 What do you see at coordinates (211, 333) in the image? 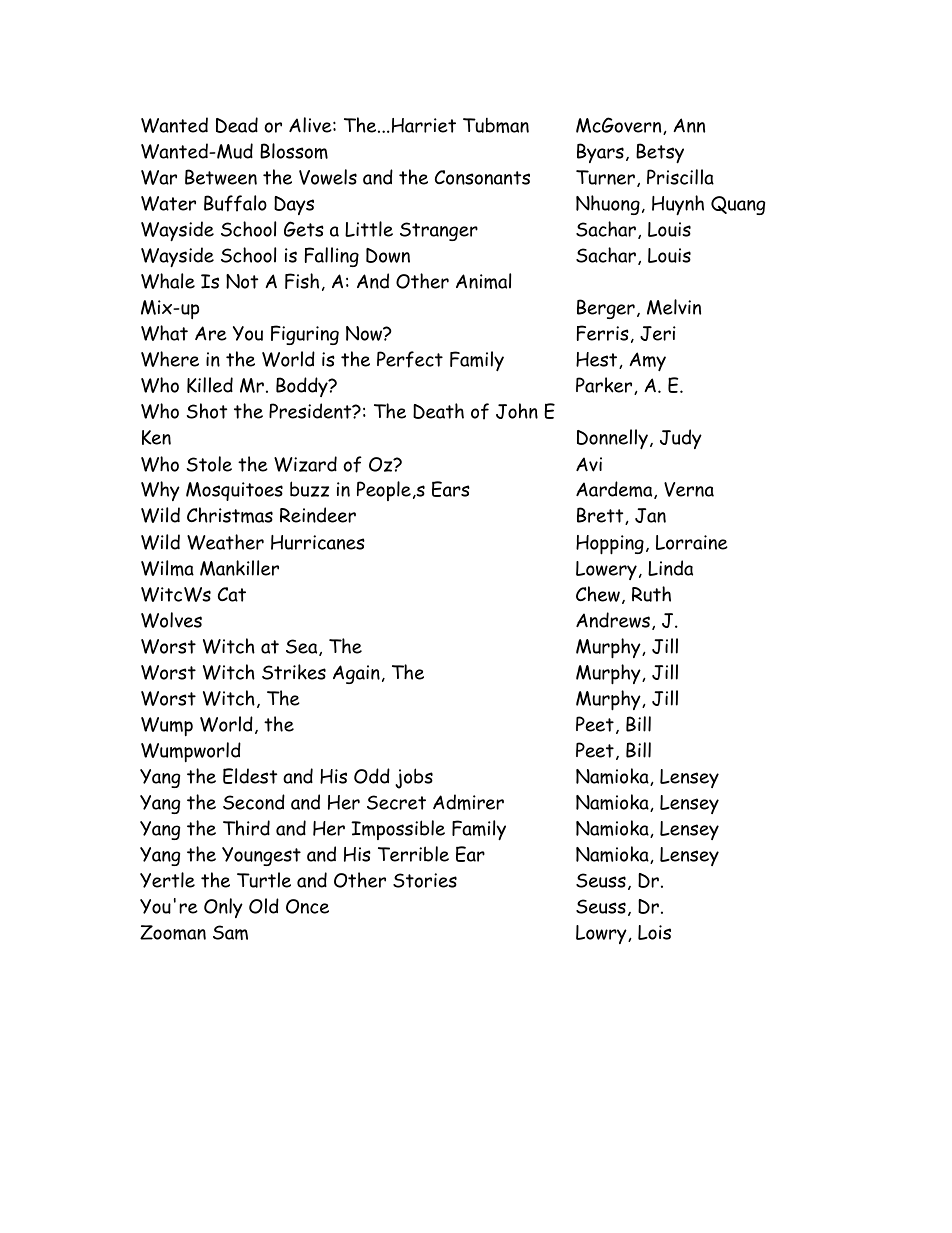
I see `Are` at bounding box center [211, 333].
